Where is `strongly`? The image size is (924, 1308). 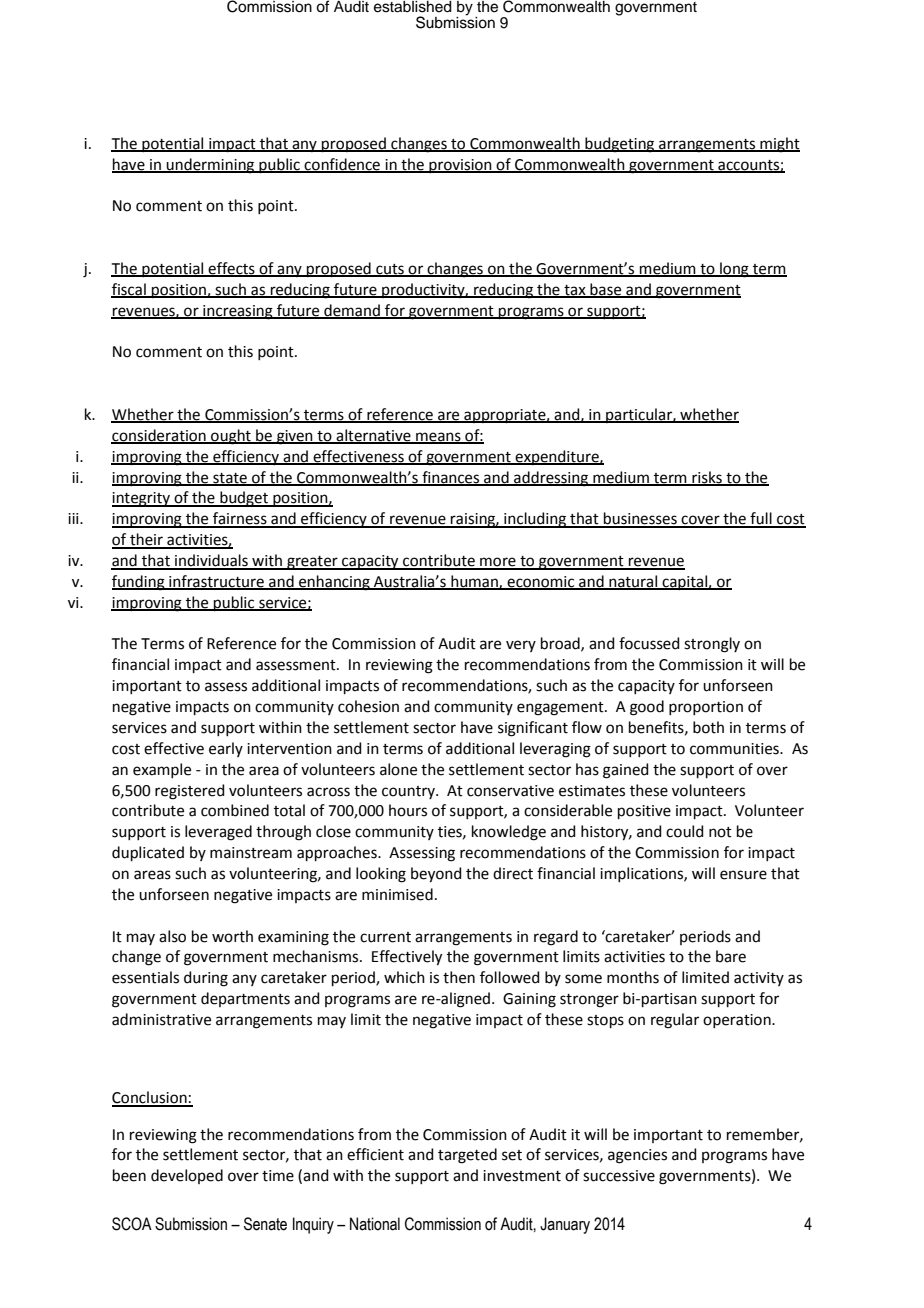 strongly is located at coordinates (712, 645).
